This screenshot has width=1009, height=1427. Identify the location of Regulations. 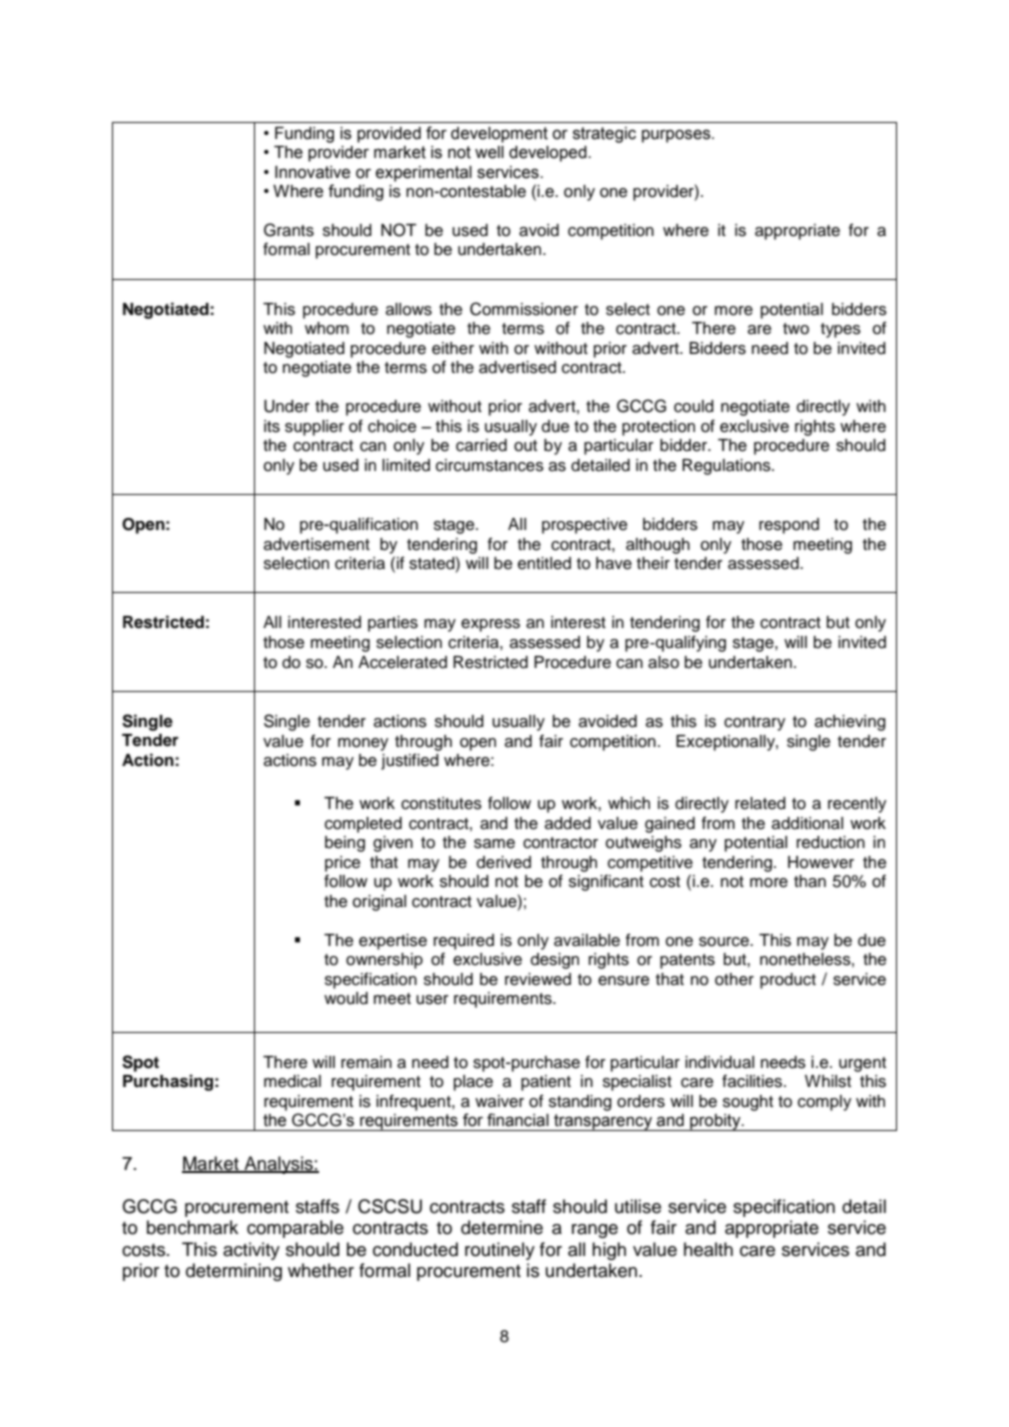
(727, 467).
